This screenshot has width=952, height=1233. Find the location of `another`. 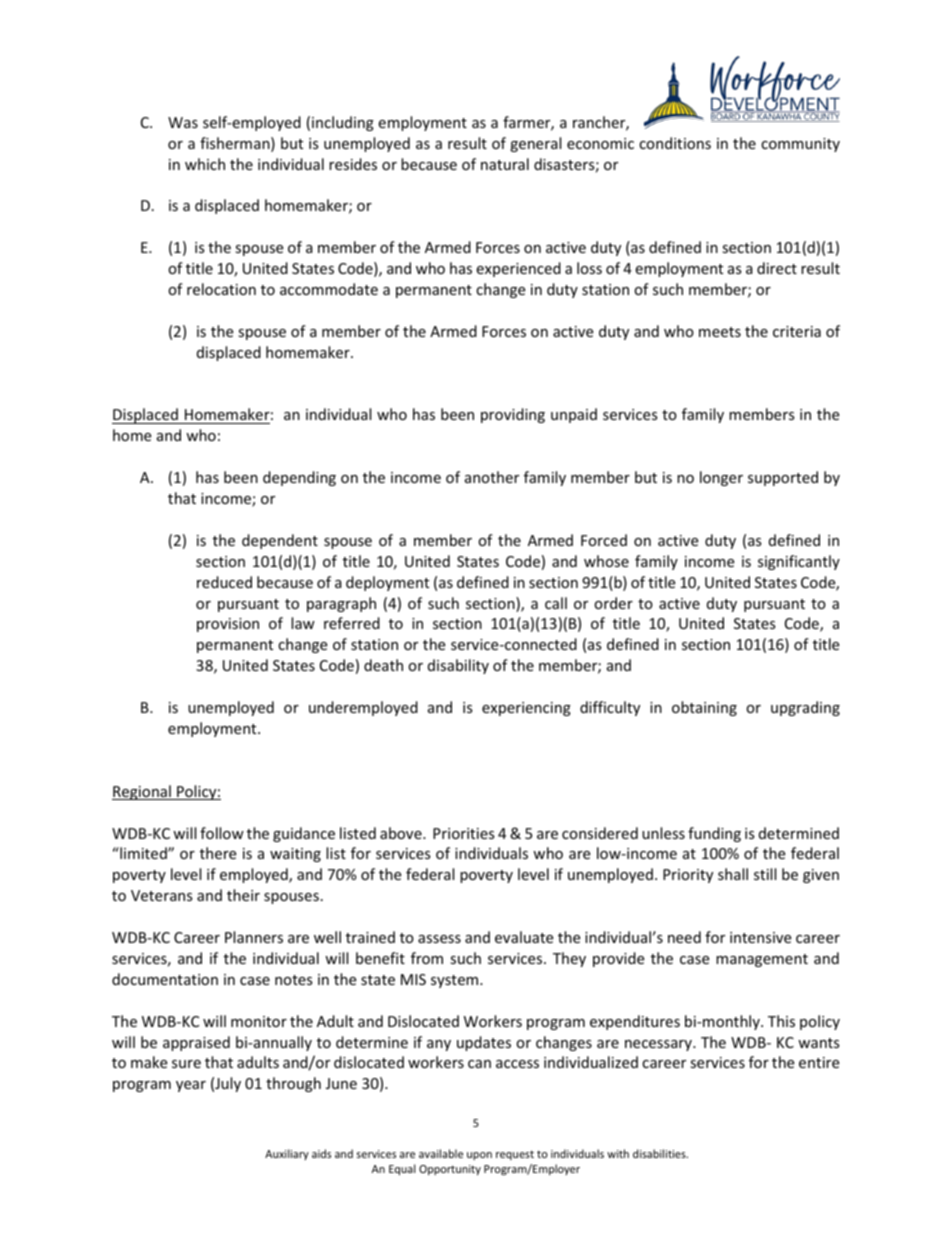

another is located at coordinates (492, 477).
